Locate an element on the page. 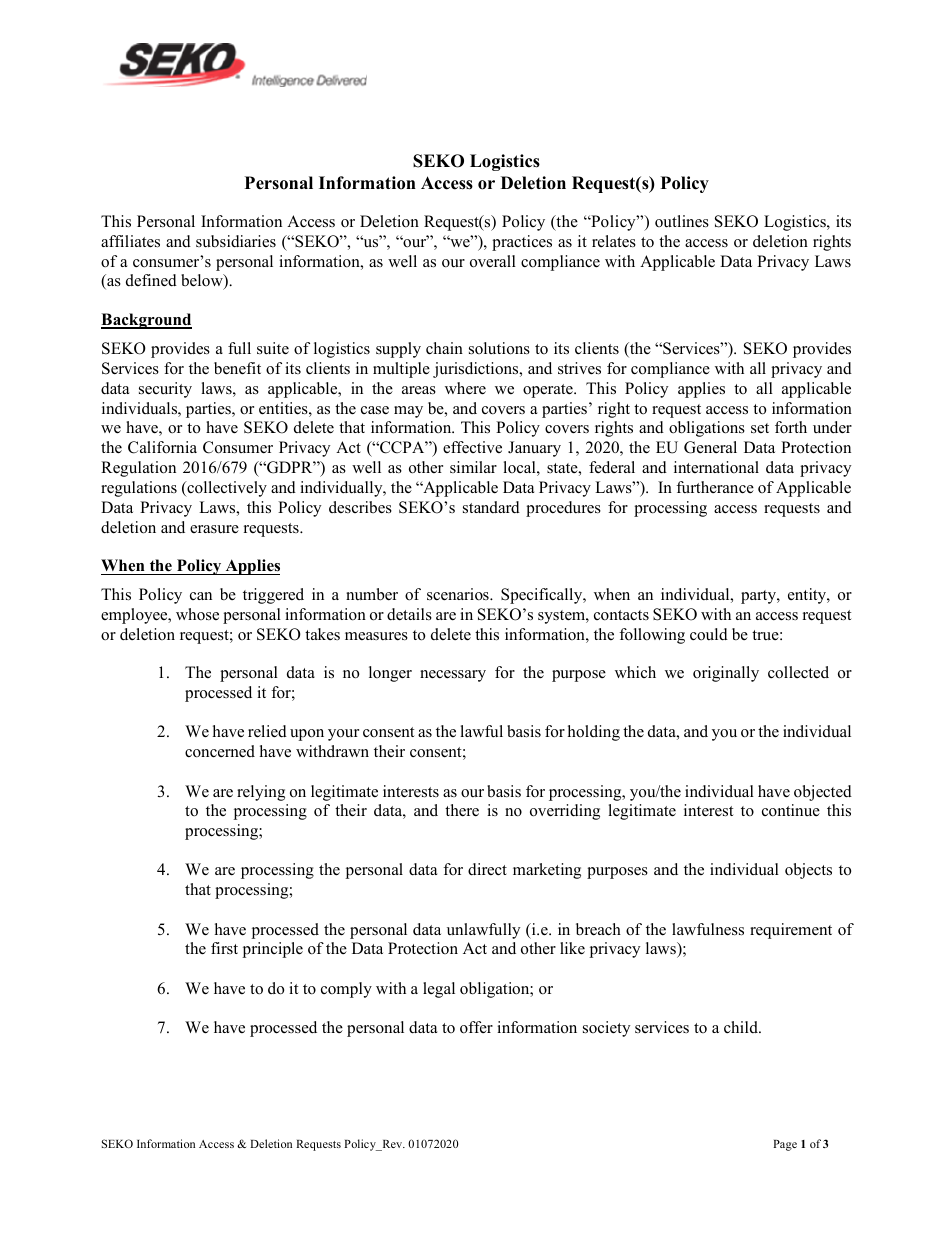 This page has width=952, height=1233. there is located at coordinates (462, 810).
